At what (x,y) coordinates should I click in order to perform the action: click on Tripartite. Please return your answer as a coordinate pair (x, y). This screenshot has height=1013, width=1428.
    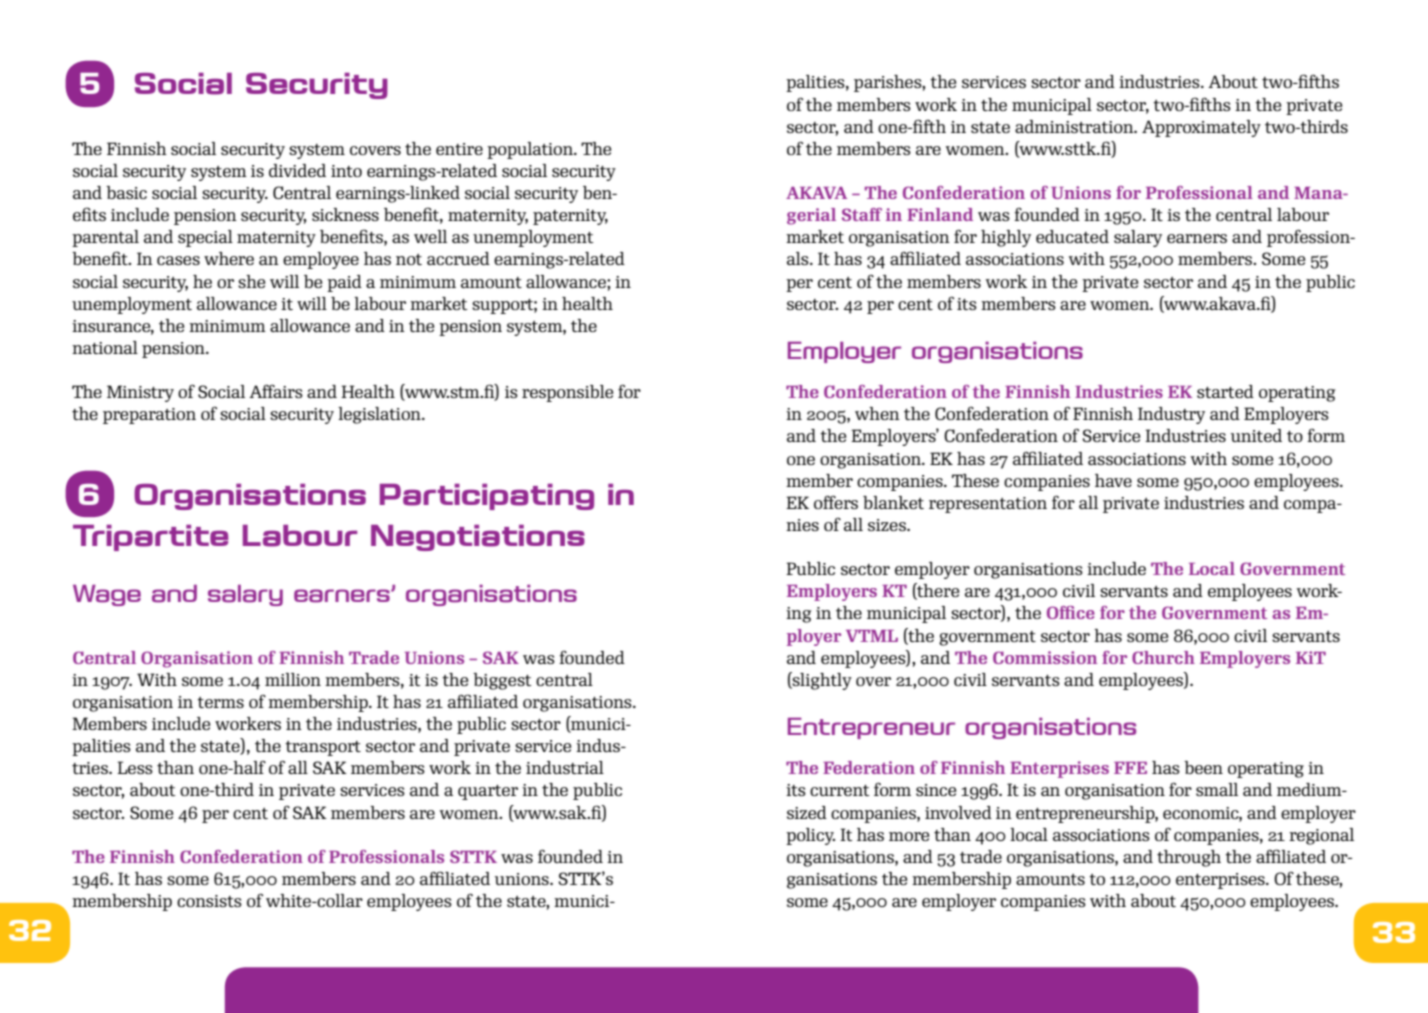
    Looking at the image, I should click on (150, 538).
